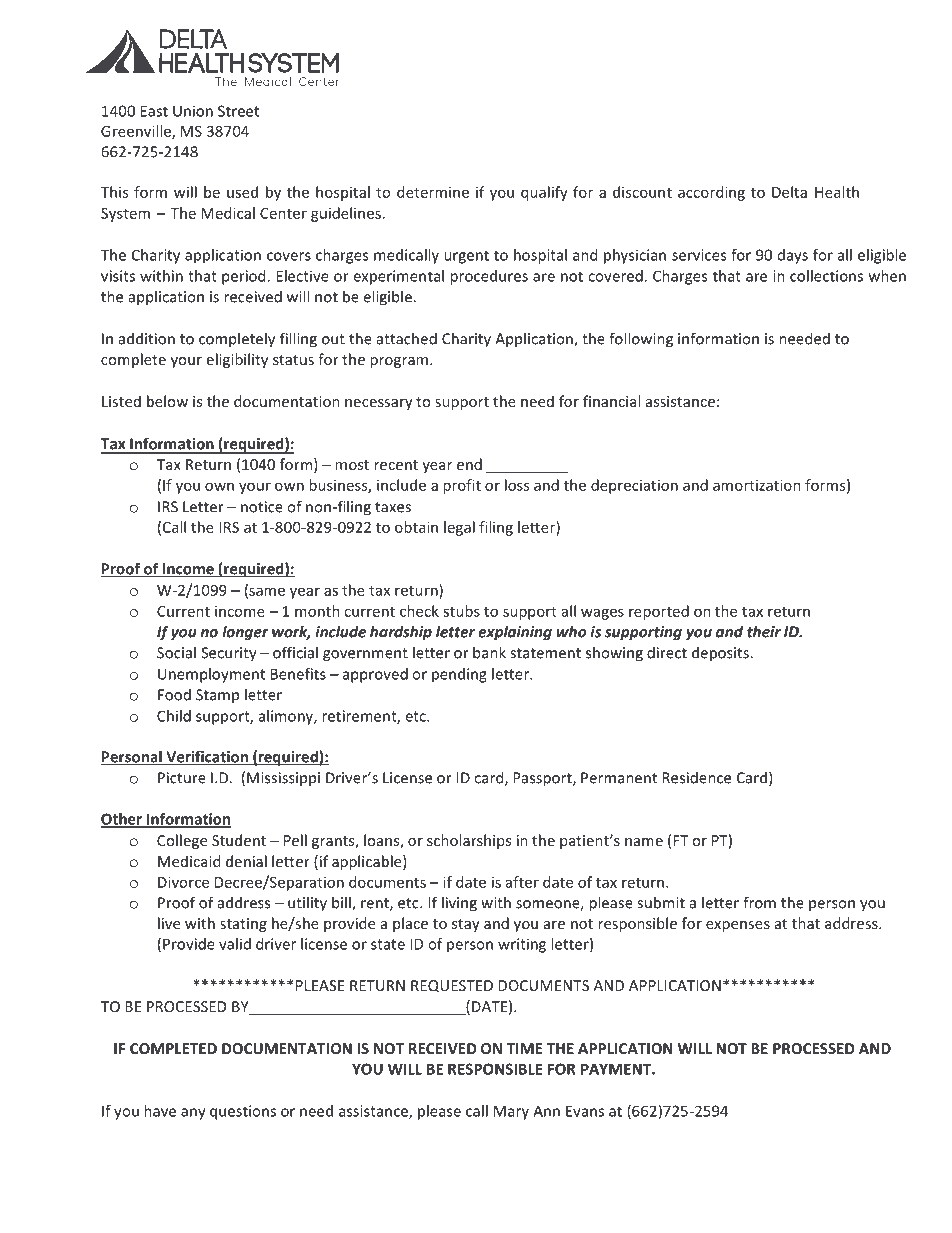 This screenshot has height=1233, width=952. I want to click on collections, so click(826, 276).
